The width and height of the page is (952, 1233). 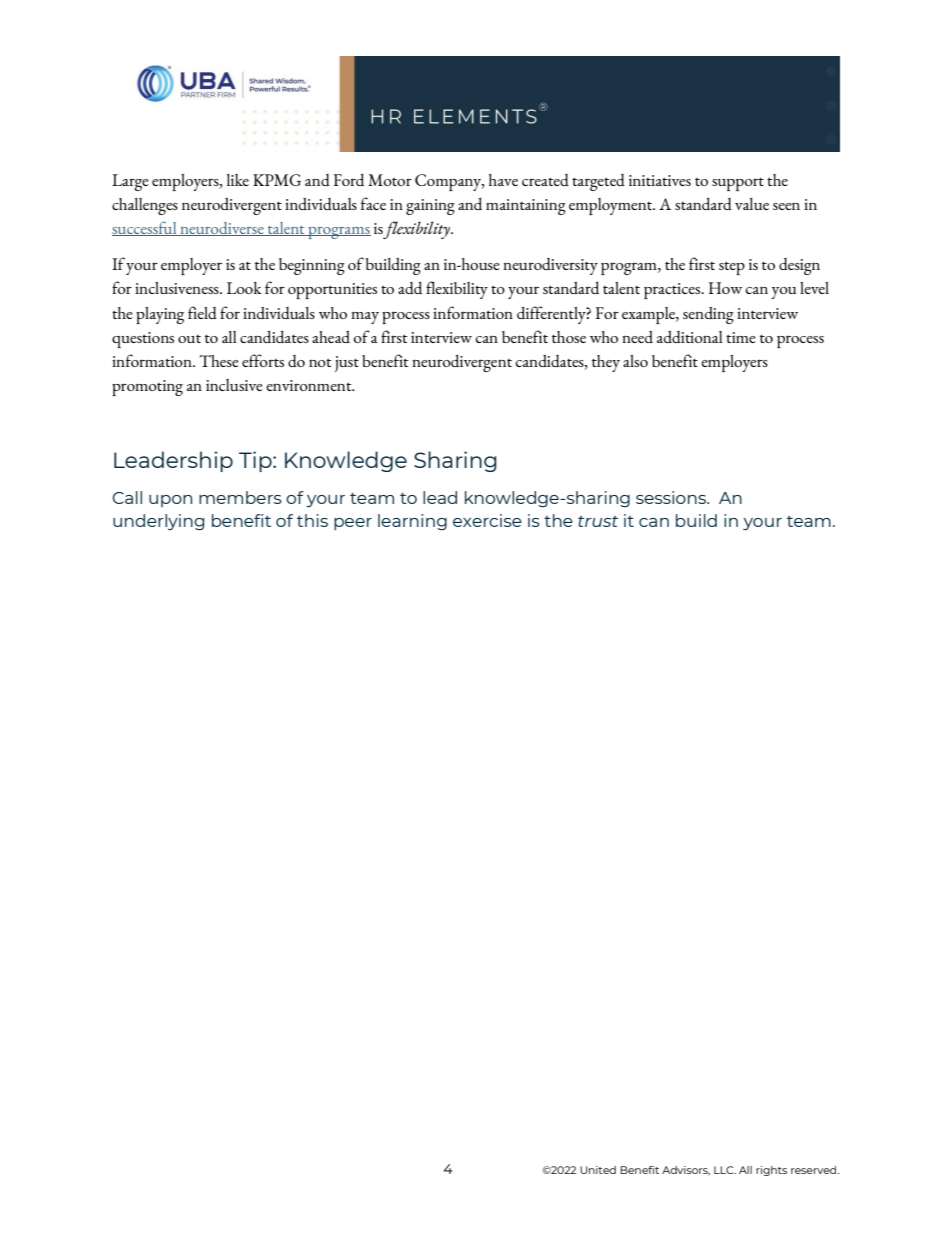 I want to click on reserved, so click(x=815, y=1170).
